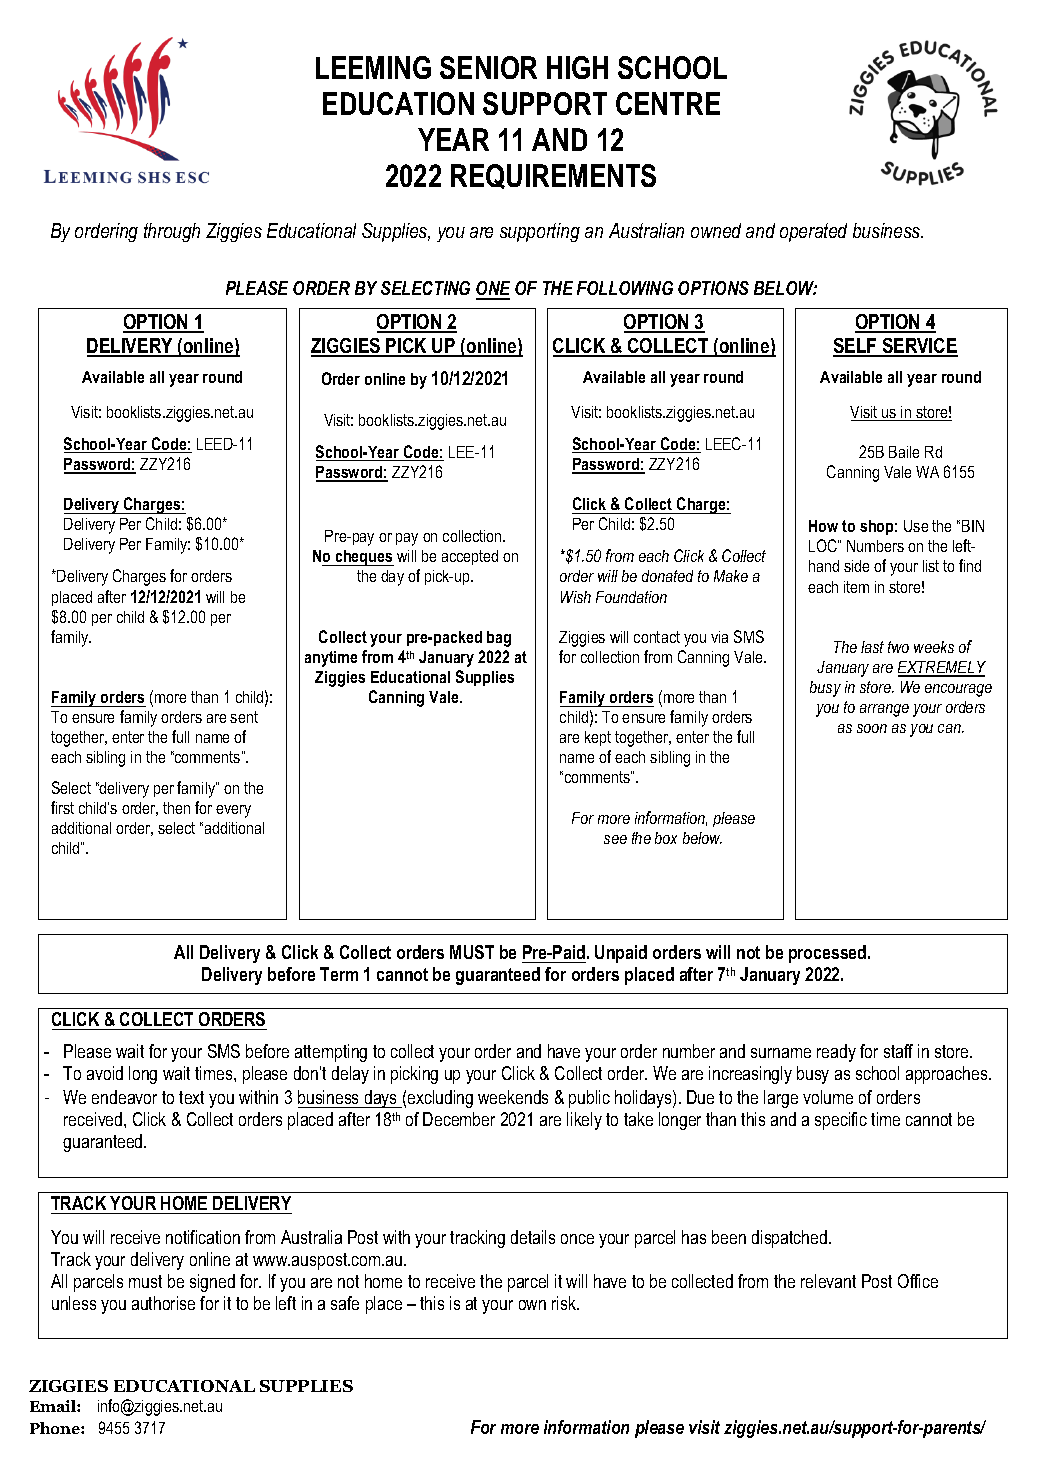  I want to click on signed, so click(212, 1283).
